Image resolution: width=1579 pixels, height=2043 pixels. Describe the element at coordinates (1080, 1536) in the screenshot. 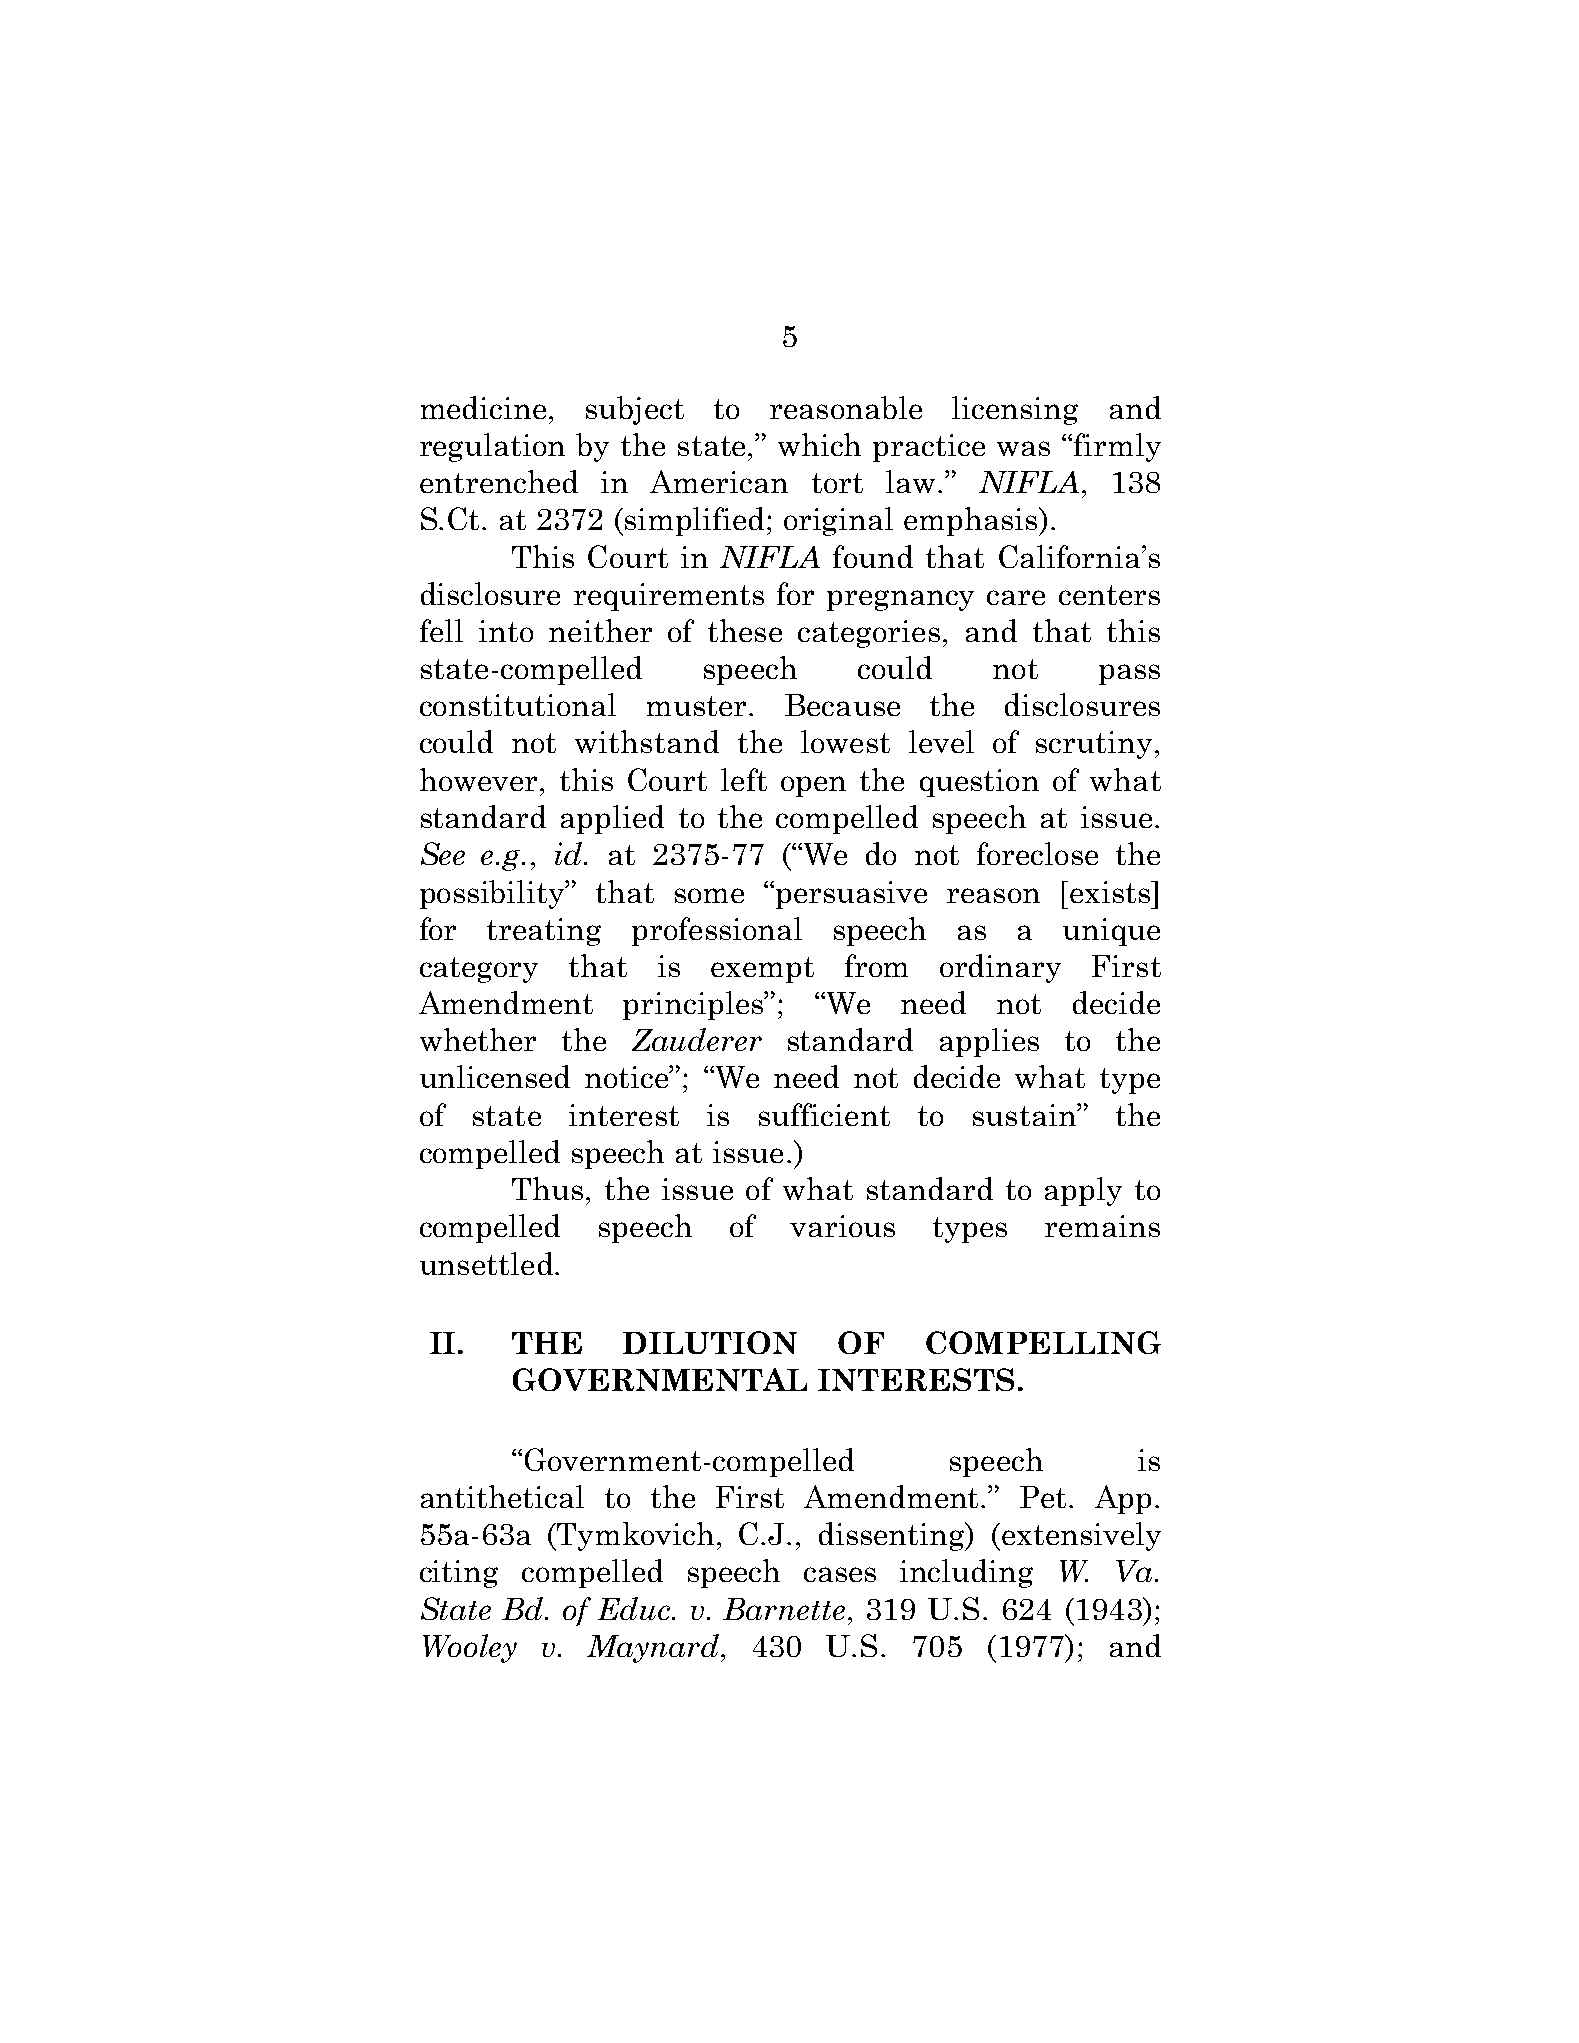

I see `extensively` at that location.
